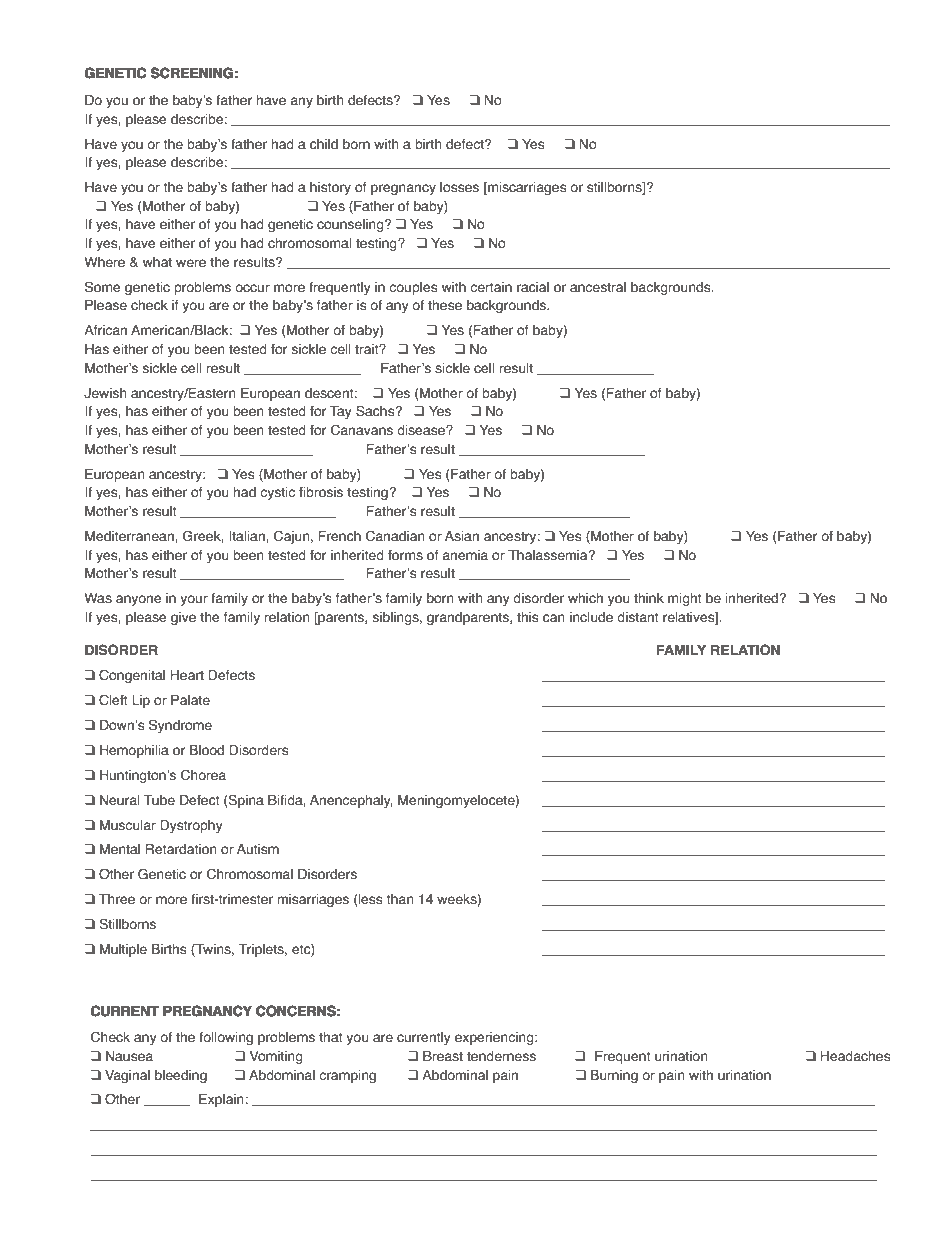 The image size is (952, 1233). What do you see at coordinates (181, 1076) in the document?
I see `bleeding` at bounding box center [181, 1076].
